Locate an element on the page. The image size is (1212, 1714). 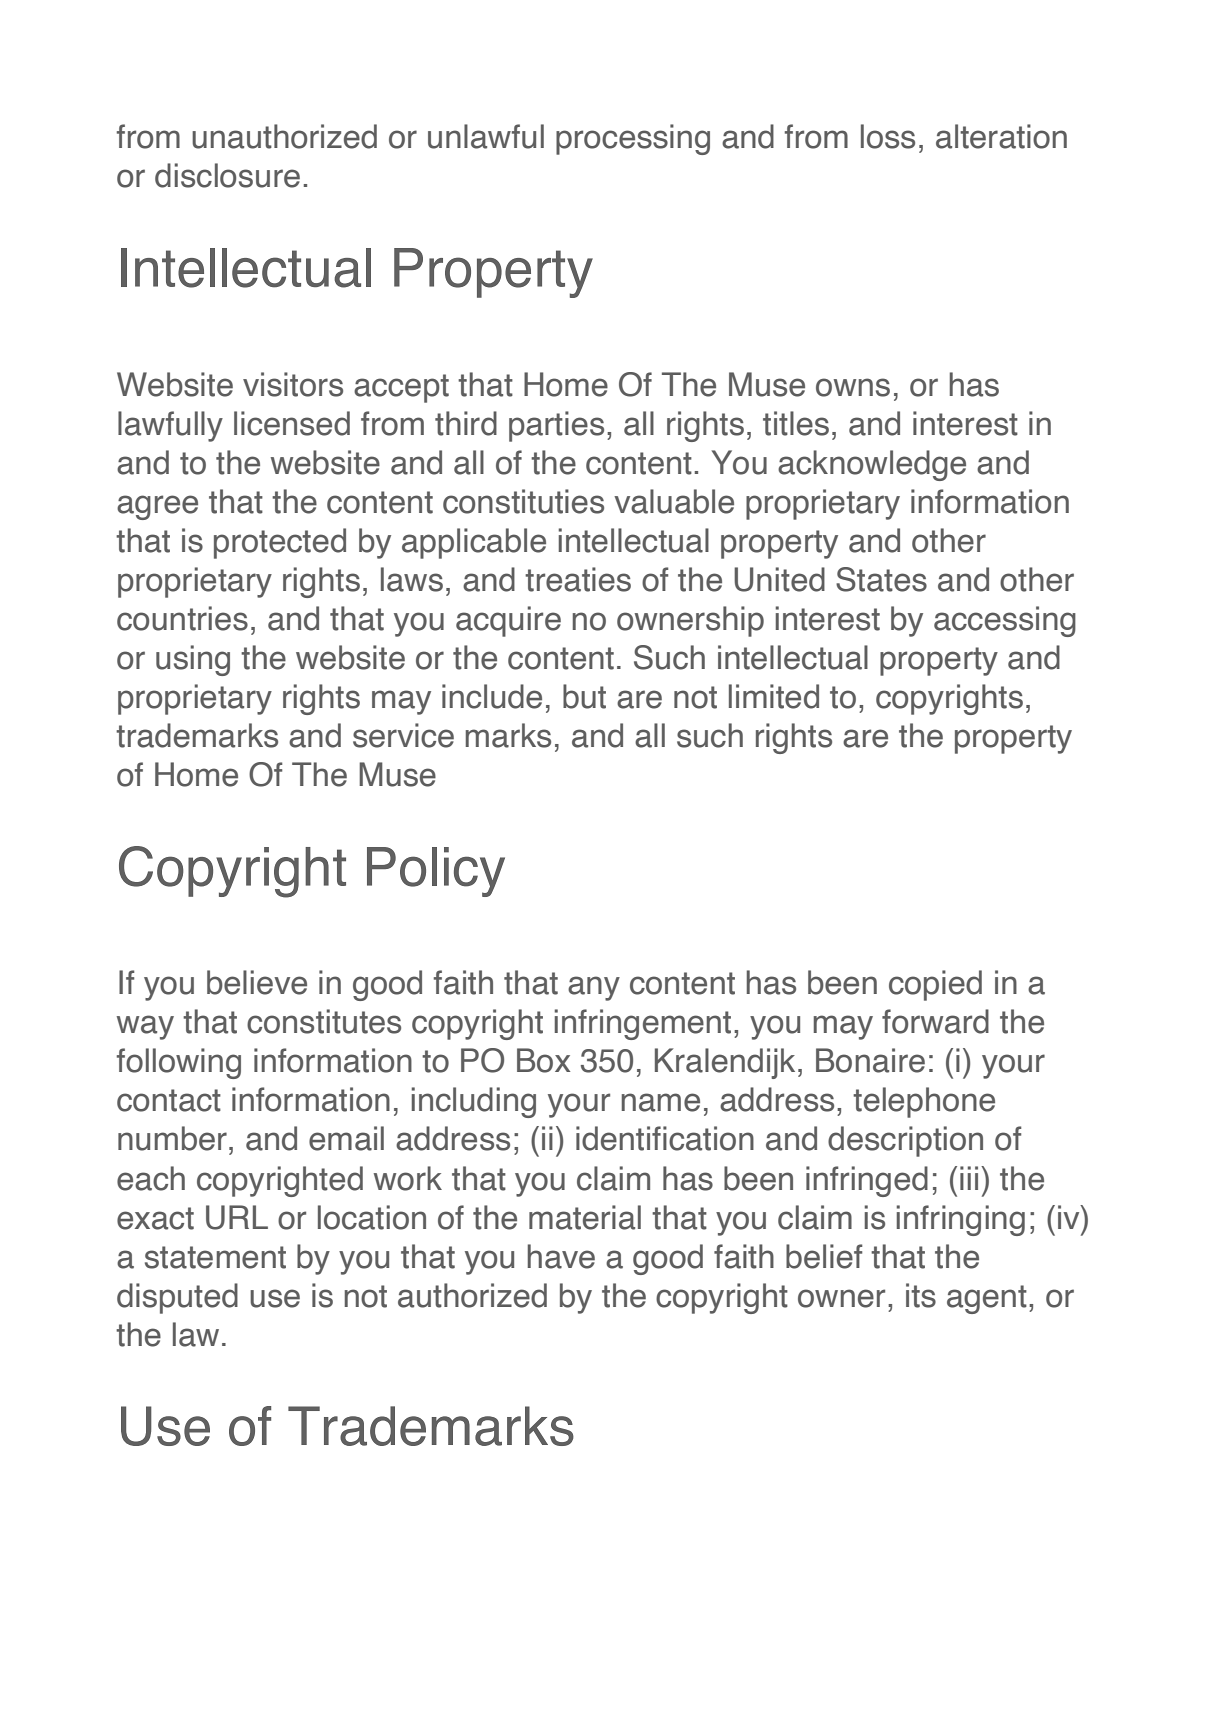
statement is located at coordinates (215, 1257).
